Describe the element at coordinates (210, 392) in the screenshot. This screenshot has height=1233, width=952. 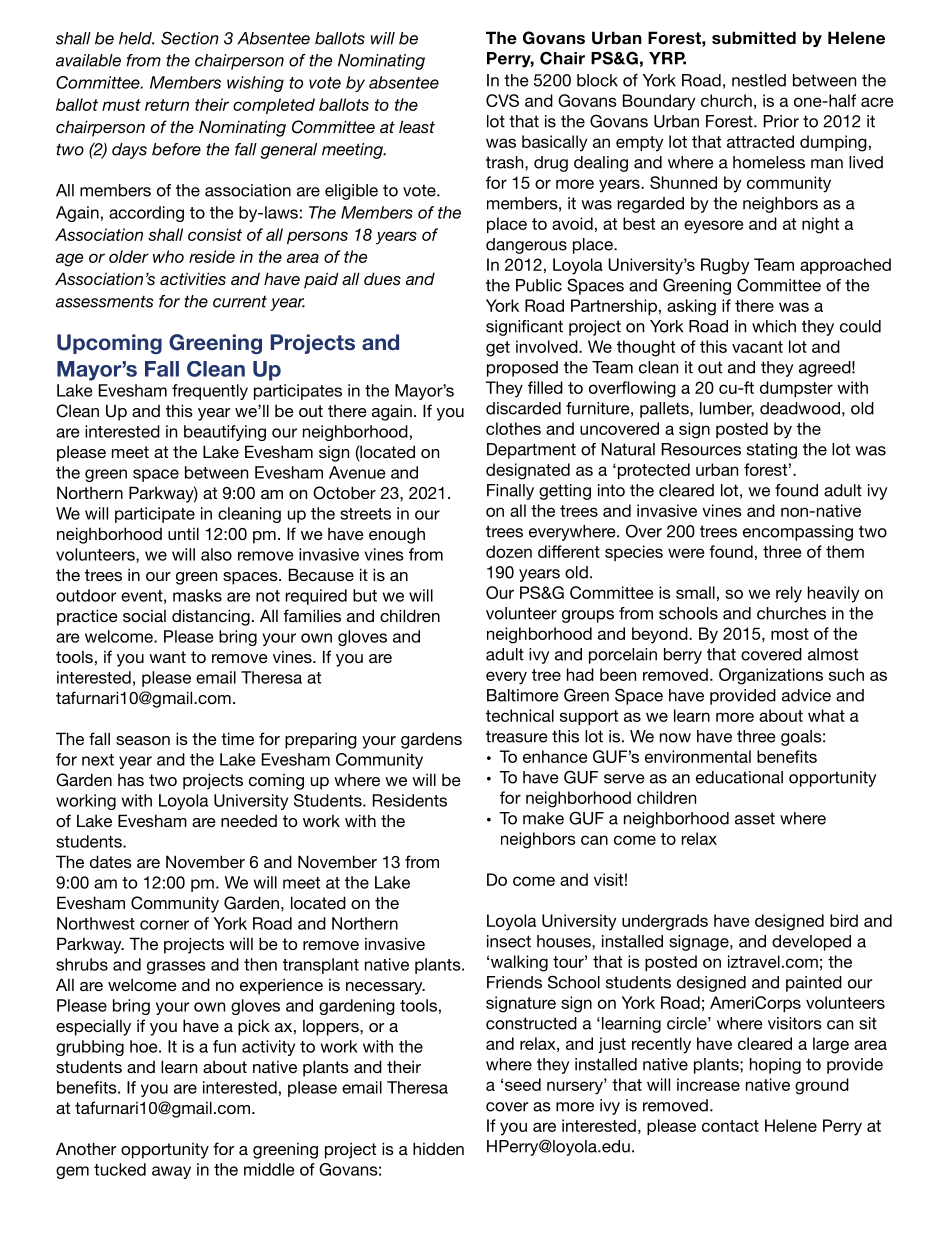
I see `frequently` at that location.
